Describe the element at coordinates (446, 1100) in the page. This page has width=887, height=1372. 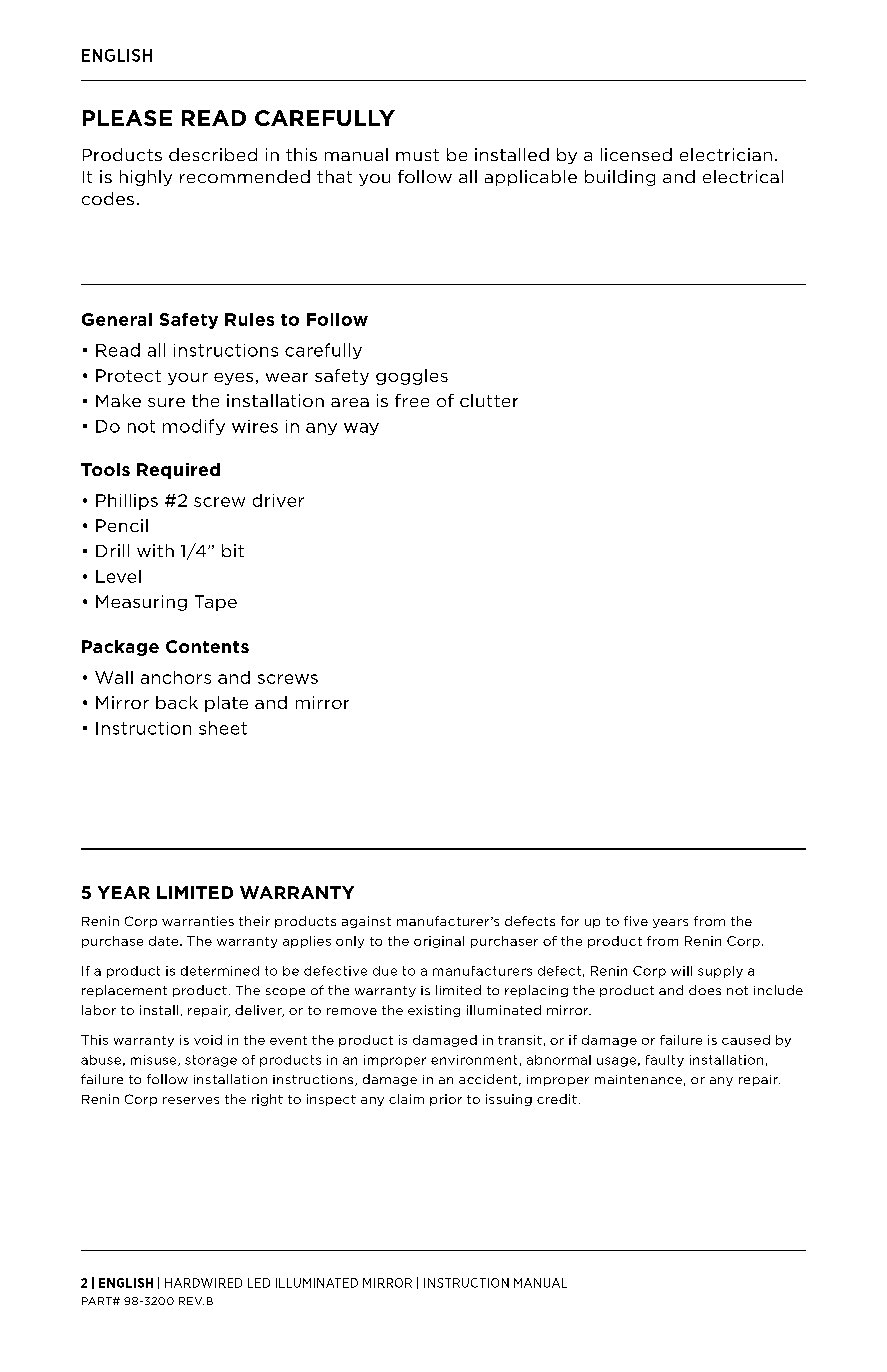
I see `prior` at that location.
